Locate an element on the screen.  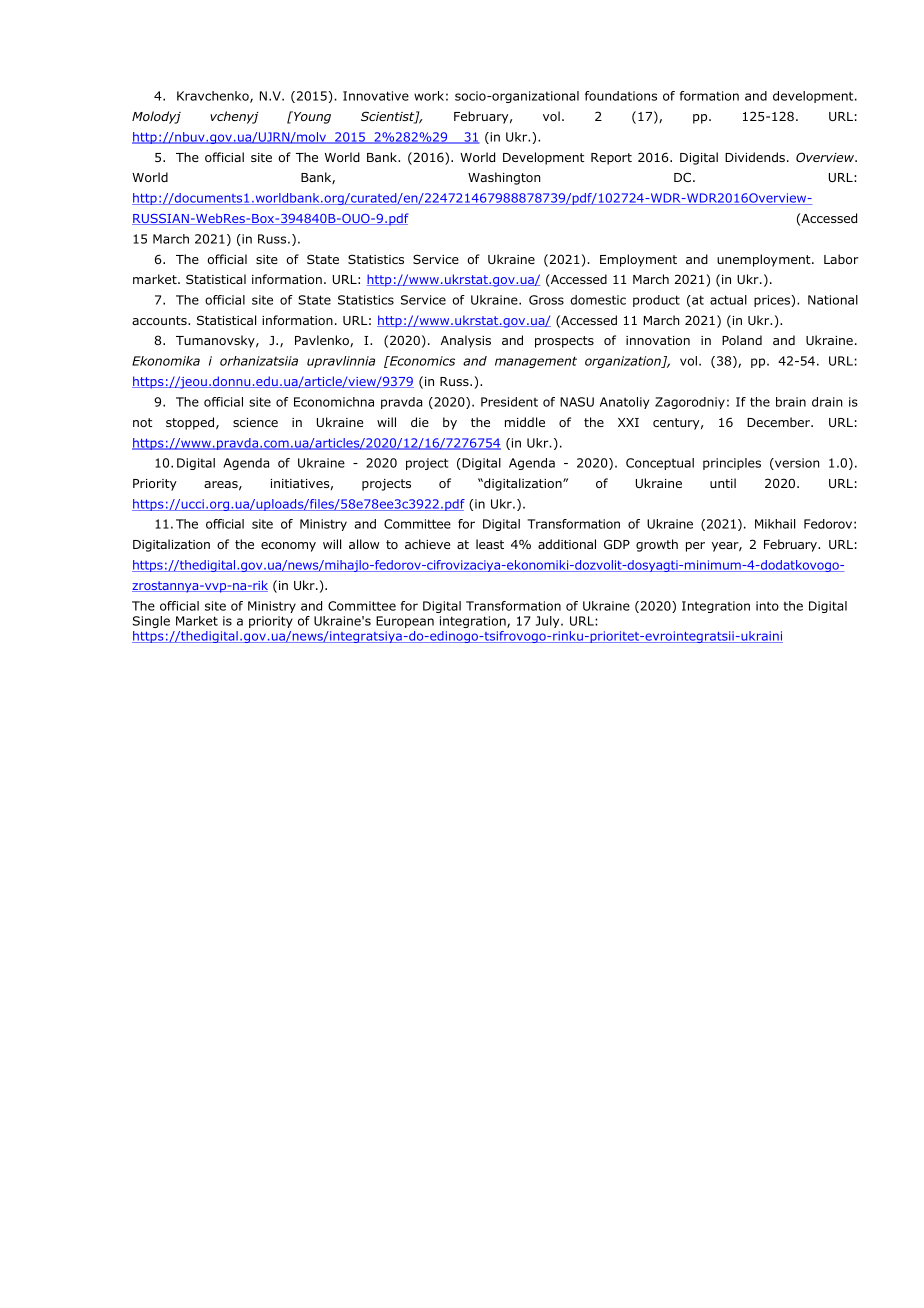
accounts is located at coordinates (160, 320).
